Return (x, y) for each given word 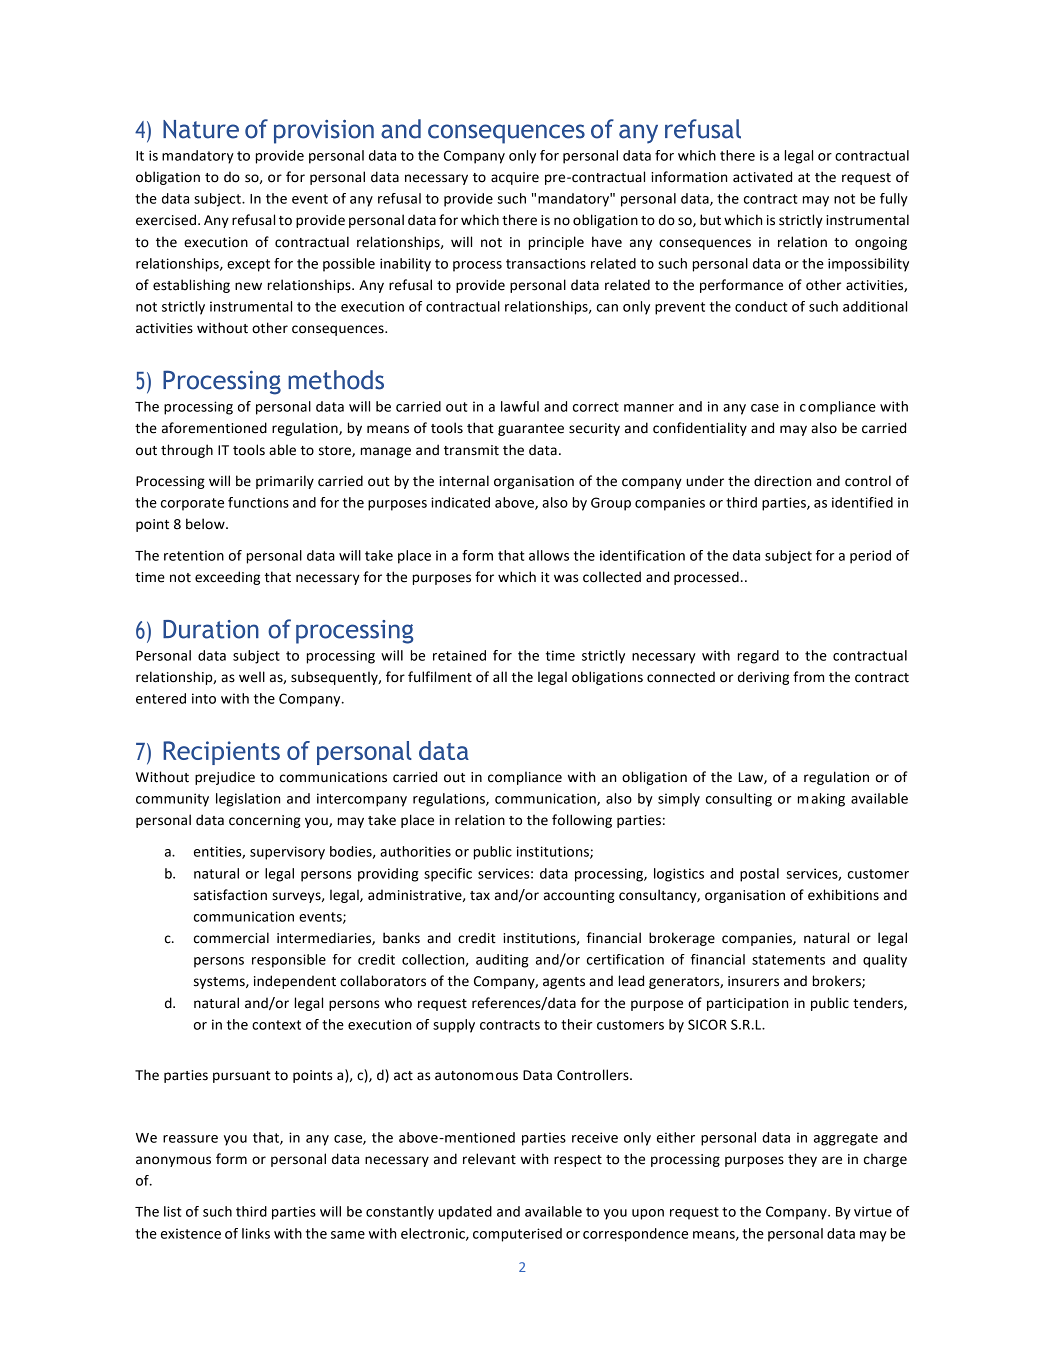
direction (782, 481)
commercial (231, 938)
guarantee (531, 430)
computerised (517, 1235)
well (252, 677)
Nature (201, 129)
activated (762, 177)
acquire (515, 178)
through (187, 451)
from (808, 677)
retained (459, 655)
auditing (502, 961)
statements (788, 960)
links (256, 1233)
